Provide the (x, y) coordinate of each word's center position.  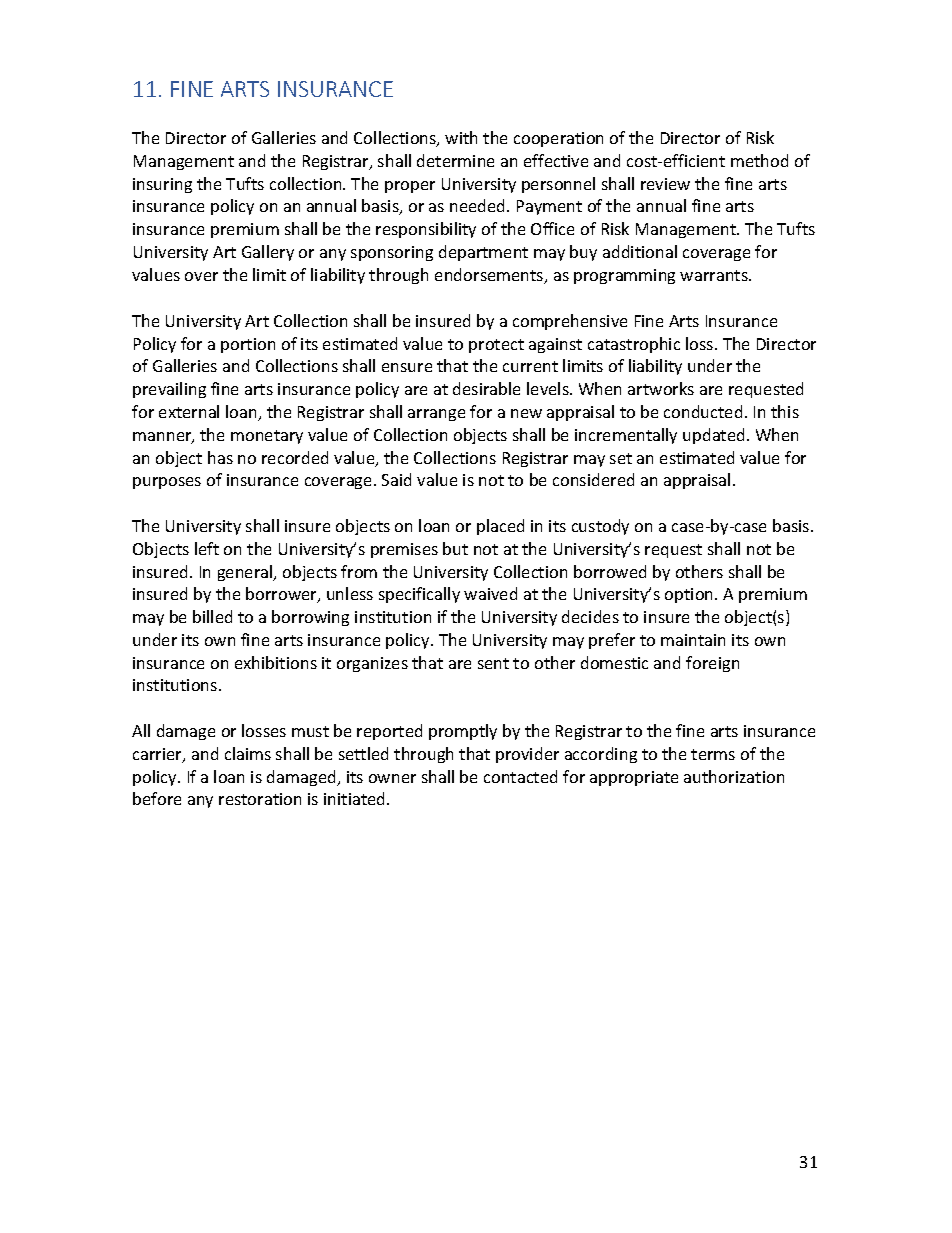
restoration (260, 799)
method (759, 160)
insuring (162, 185)
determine (455, 160)
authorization (734, 776)
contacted (520, 776)
